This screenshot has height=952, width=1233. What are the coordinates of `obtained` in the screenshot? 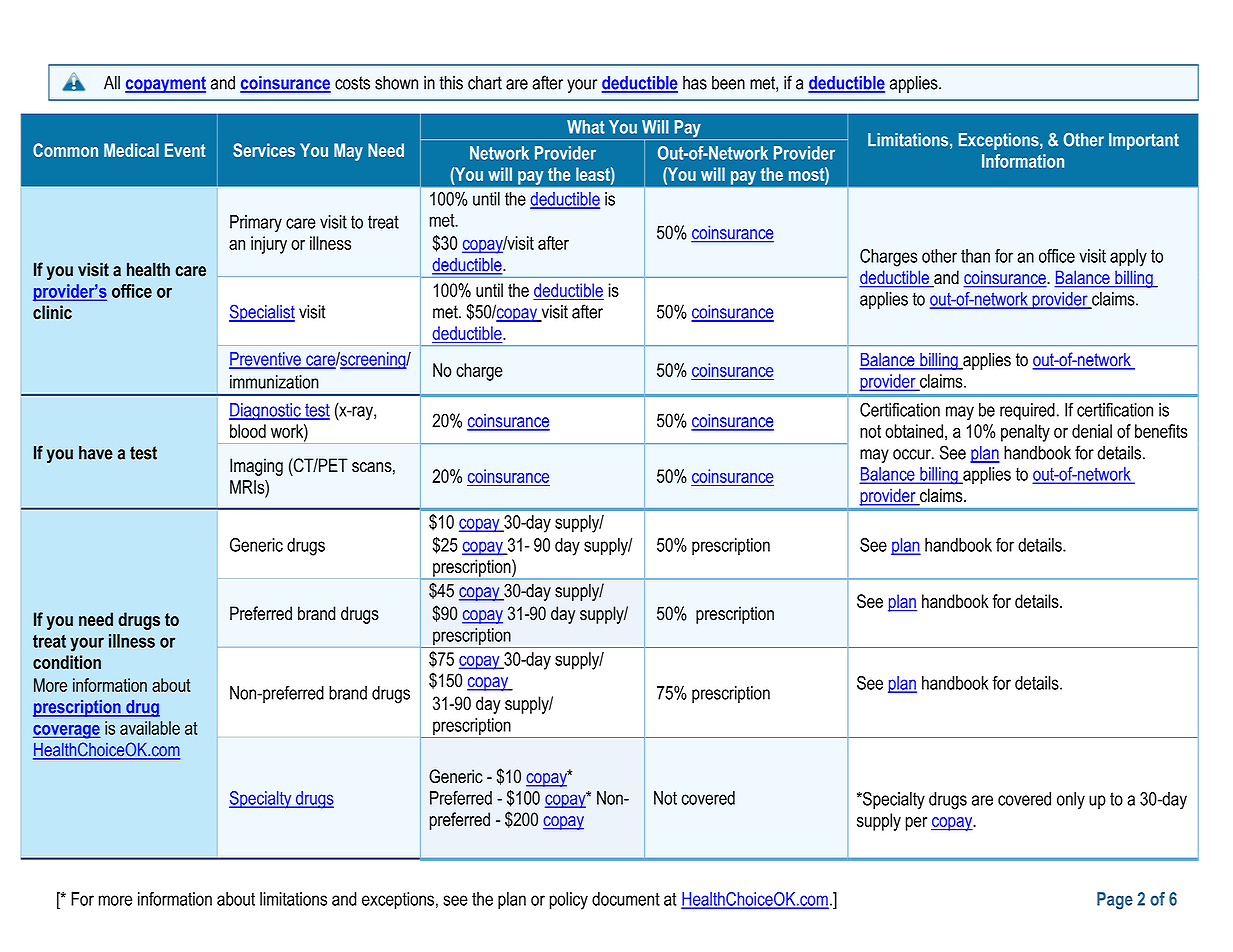 It's located at (914, 431).
